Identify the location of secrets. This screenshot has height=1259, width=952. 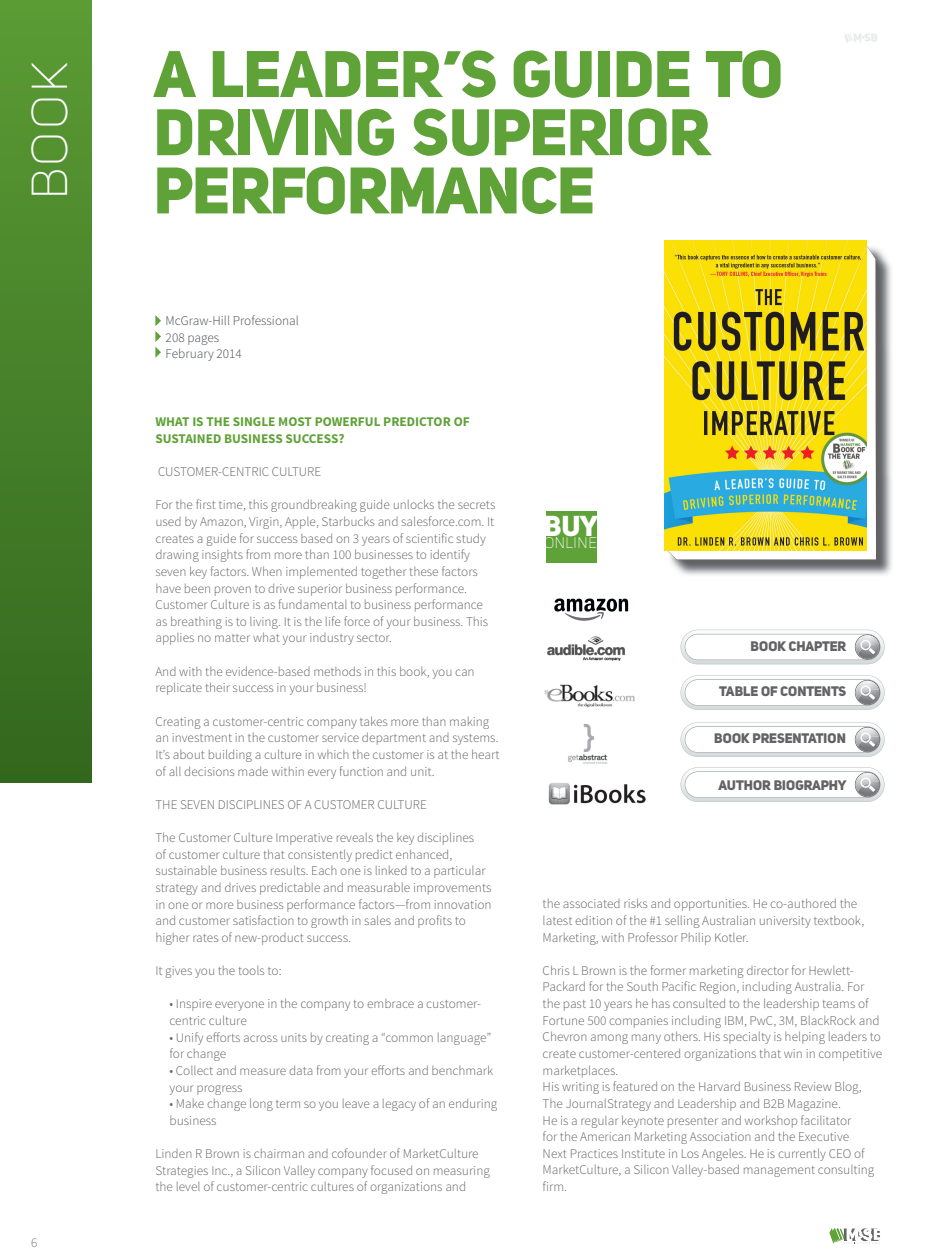
(476, 505).
